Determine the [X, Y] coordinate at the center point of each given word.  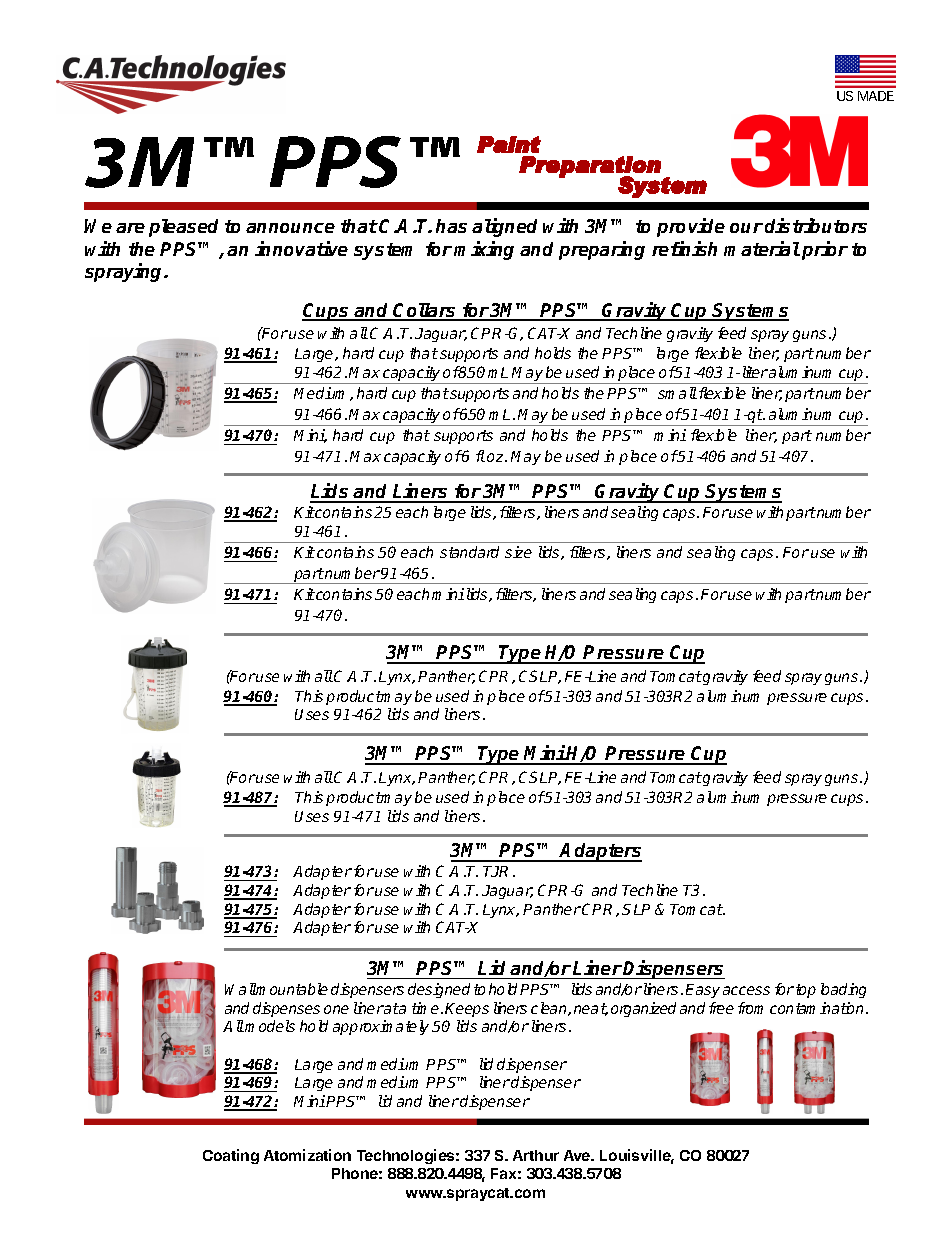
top [806, 991]
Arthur [536, 1155]
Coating [231, 1156]
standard [469, 552]
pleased [183, 228]
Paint [509, 144]
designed [439, 990]
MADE [876, 96]
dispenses [286, 1009]
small [677, 393]
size [518, 552]
